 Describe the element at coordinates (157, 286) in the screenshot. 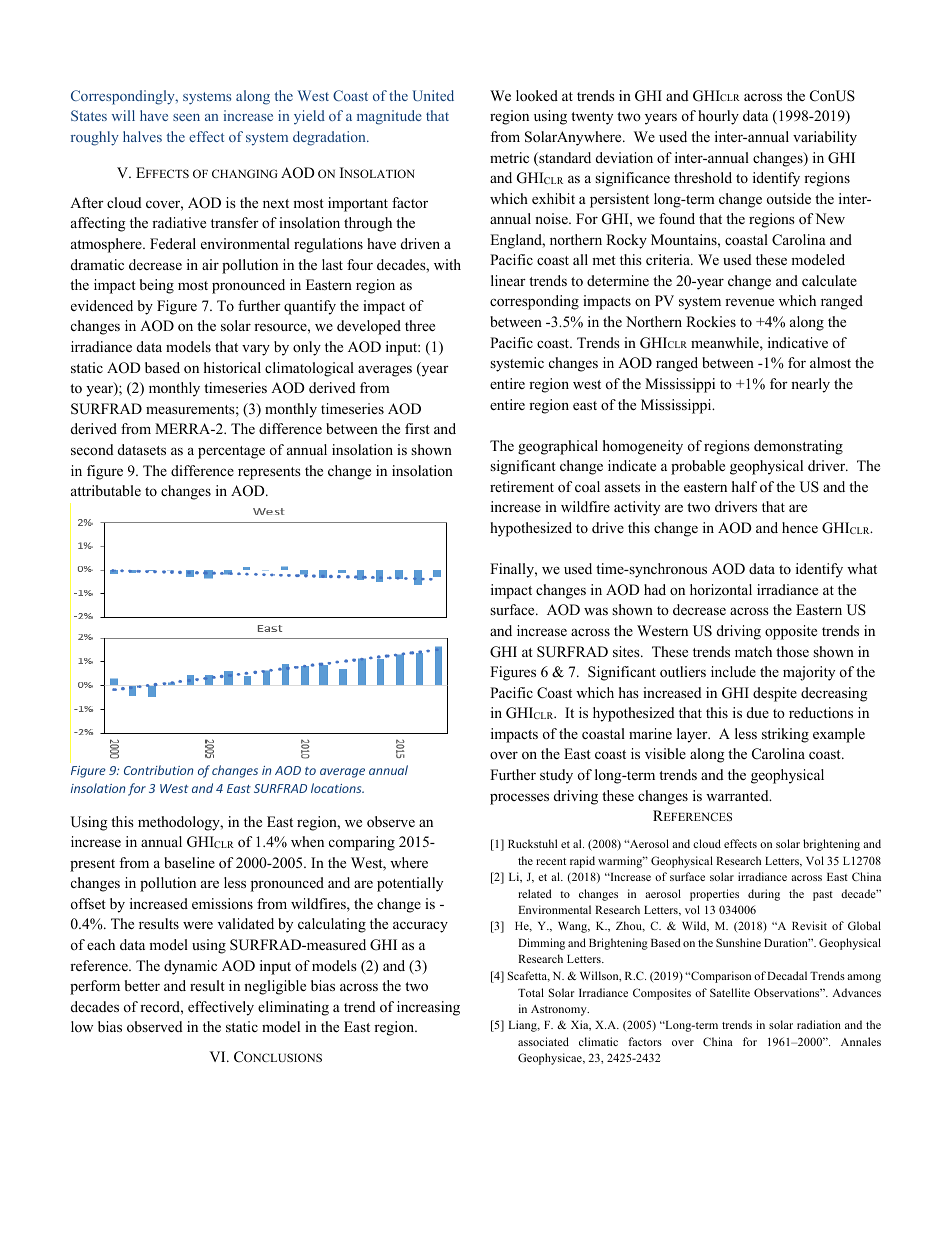

I see `being` at that location.
